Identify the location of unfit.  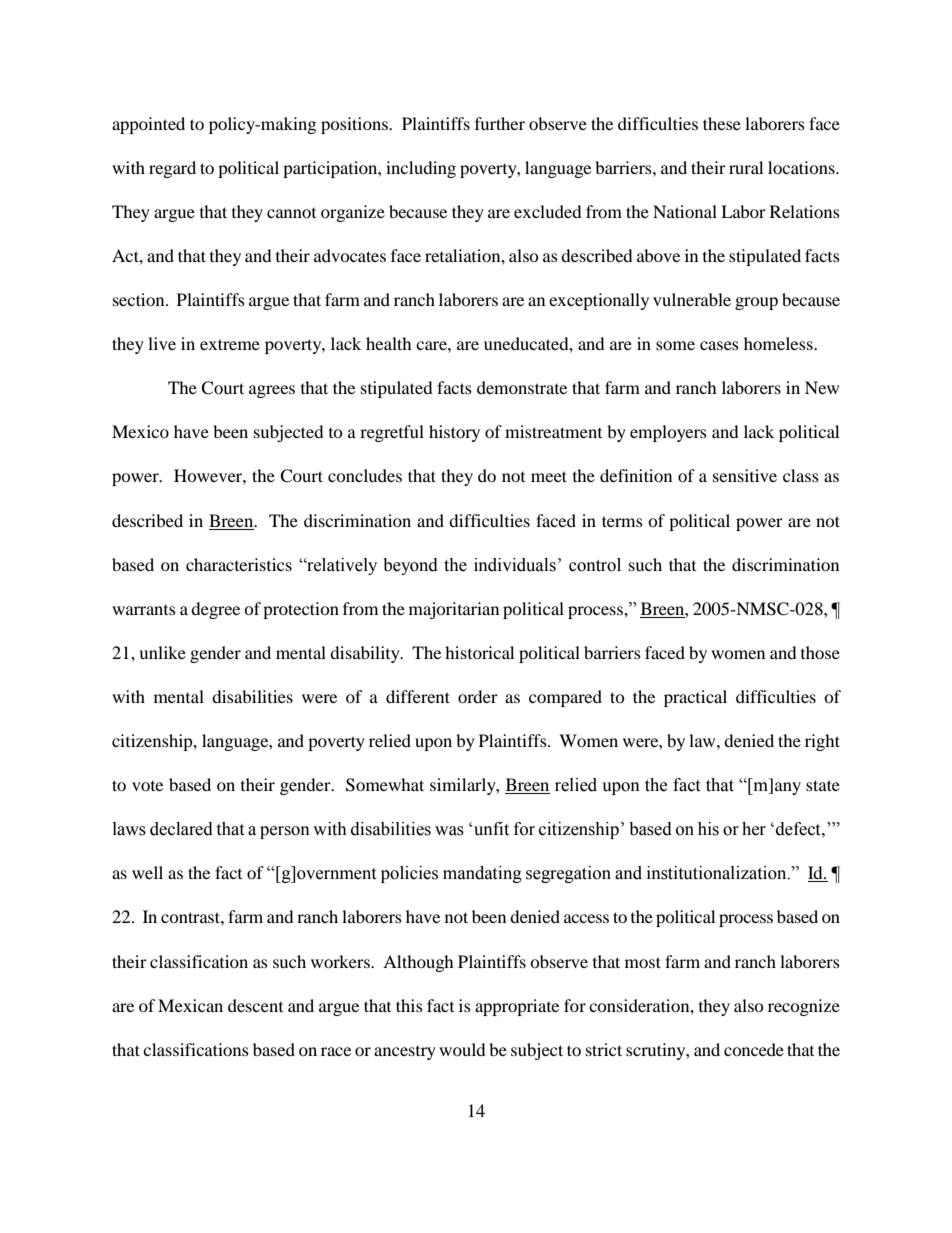
(491, 829).
